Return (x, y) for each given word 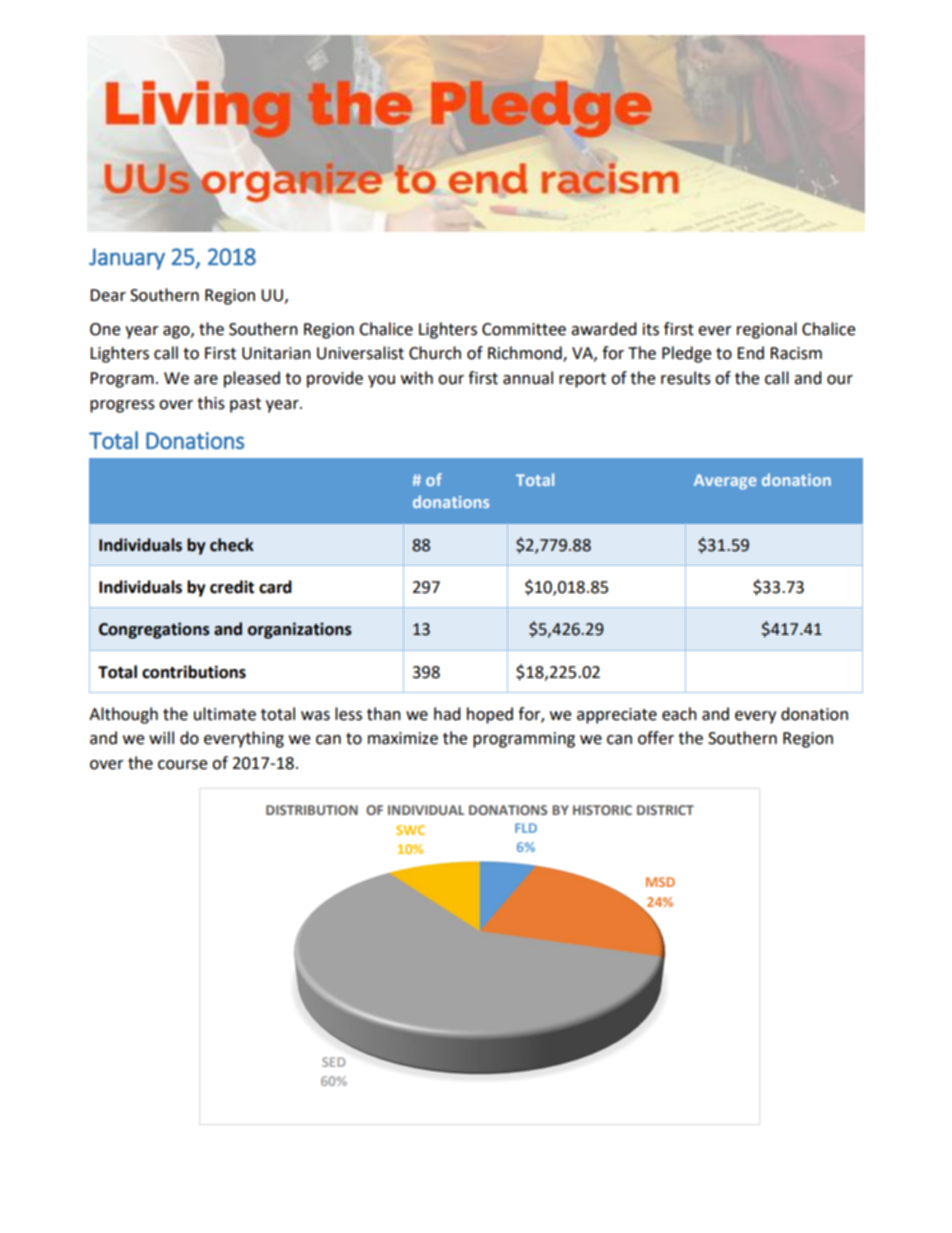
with (417, 378)
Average (725, 482)
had (447, 714)
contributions (194, 672)
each (679, 714)
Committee (524, 329)
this (211, 403)
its (651, 329)
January (127, 259)
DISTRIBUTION (312, 810)
